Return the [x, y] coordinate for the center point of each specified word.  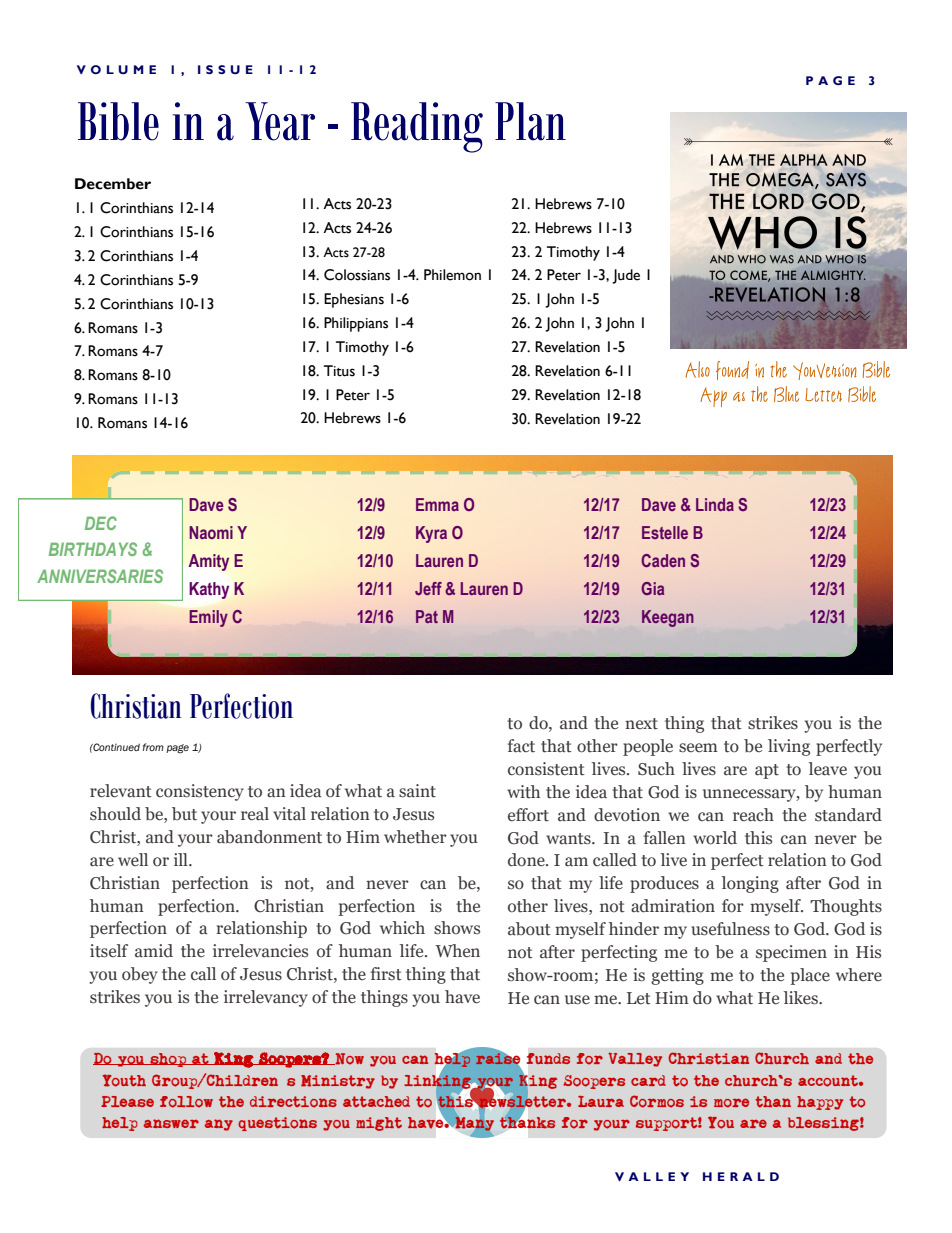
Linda [715, 504]
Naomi [211, 532]
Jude [626, 276]
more [731, 1103]
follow [186, 1102]
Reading [417, 127]
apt [767, 771]
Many [474, 1124]
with [523, 792]
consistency [200, 792]
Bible [118, 121]
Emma [437, 504]
